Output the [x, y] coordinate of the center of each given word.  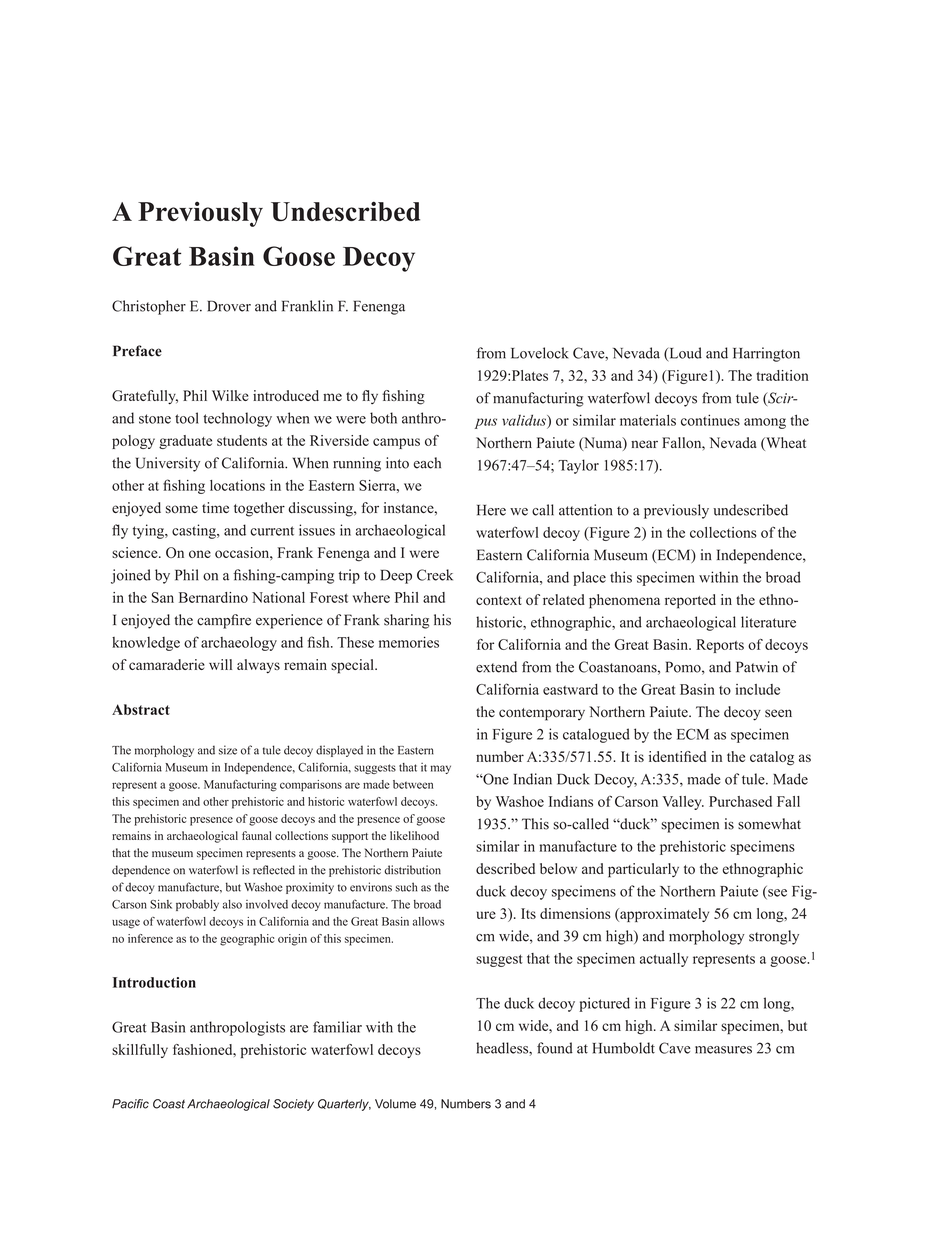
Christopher [149, 307]
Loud [684, 354]
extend [496, 667]
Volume [395, 1104]
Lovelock [540, 353]
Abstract [141, 709]
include [758, 689]
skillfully [140, 1051]
